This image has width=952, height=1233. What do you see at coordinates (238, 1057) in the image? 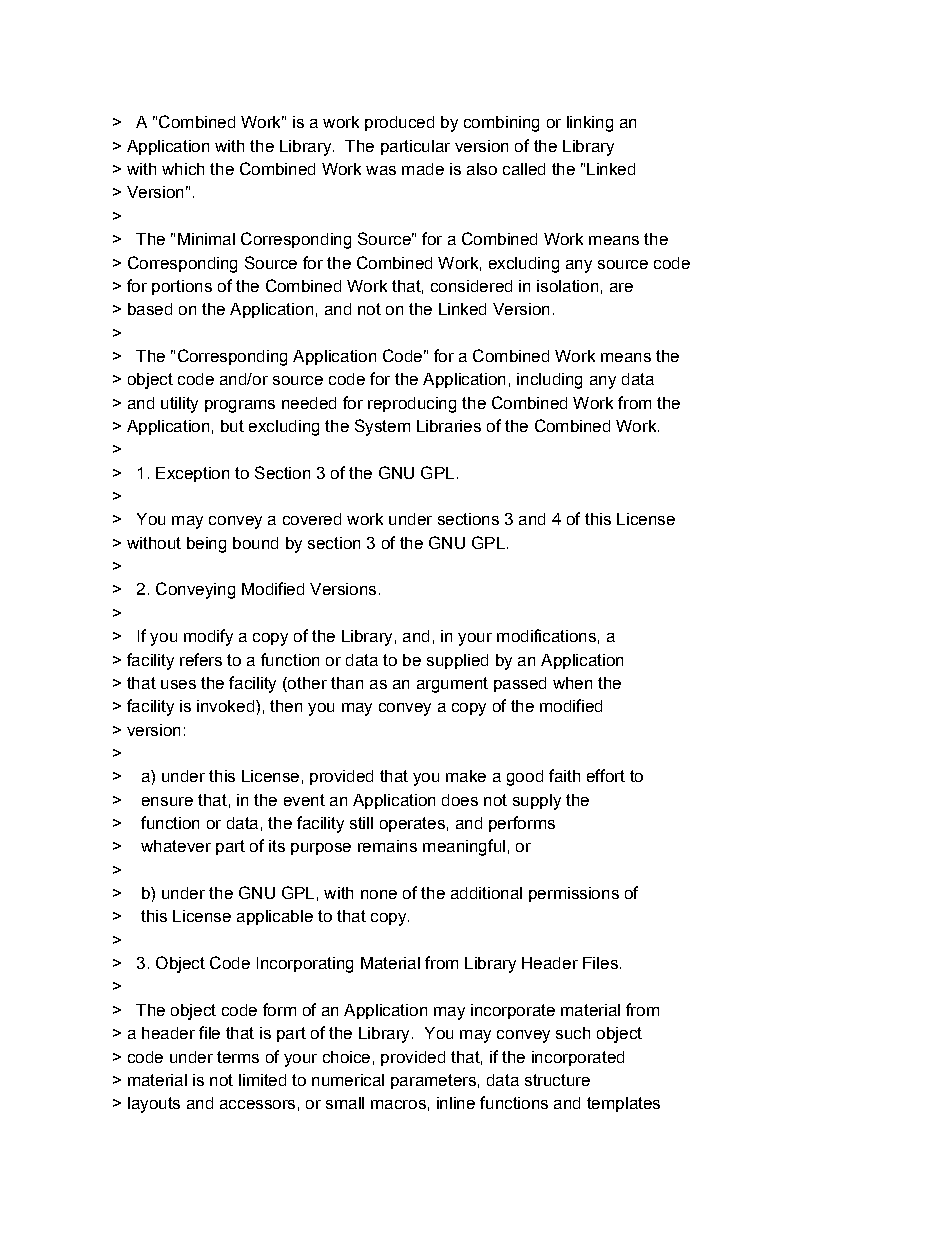
I see `terms` at bounding box center [238, 1057].
